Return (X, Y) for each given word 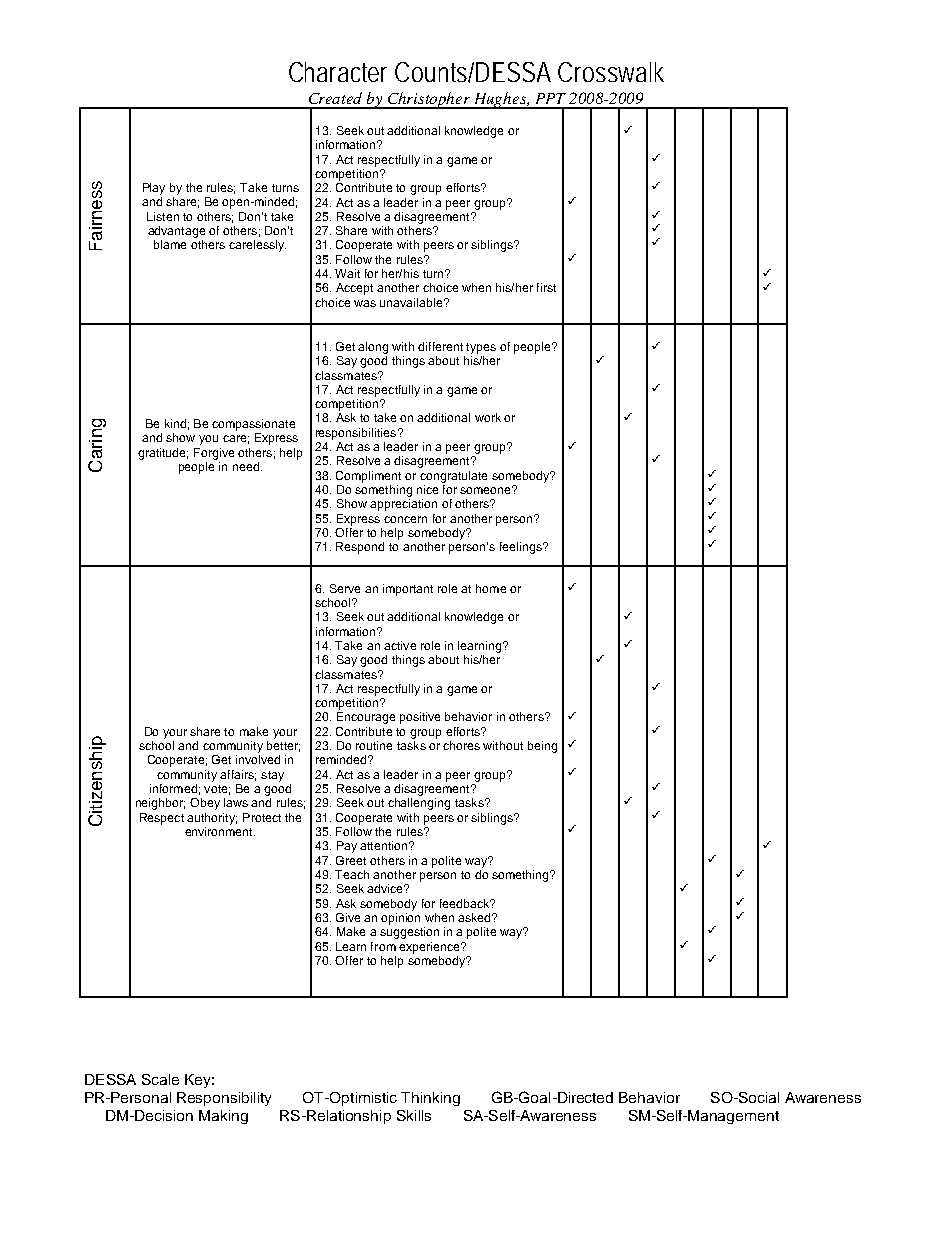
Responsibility (224, 1099)
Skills (414, 1115)
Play (154, 189)
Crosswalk (611, 72)
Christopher (429, 100)
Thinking (430, 1099)
